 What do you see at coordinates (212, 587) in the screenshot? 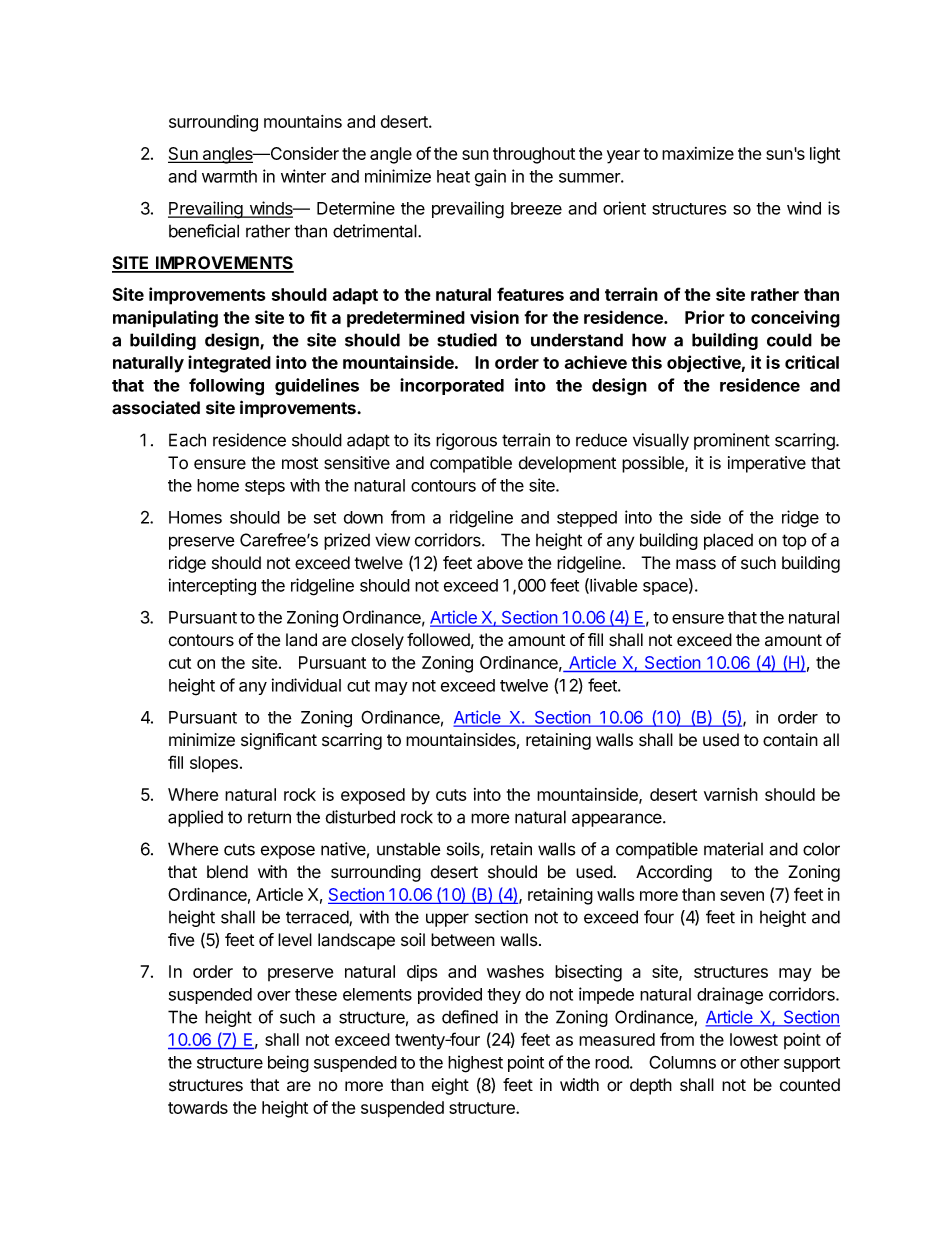
I see `intercepting` at bounding box center [212, 587].
